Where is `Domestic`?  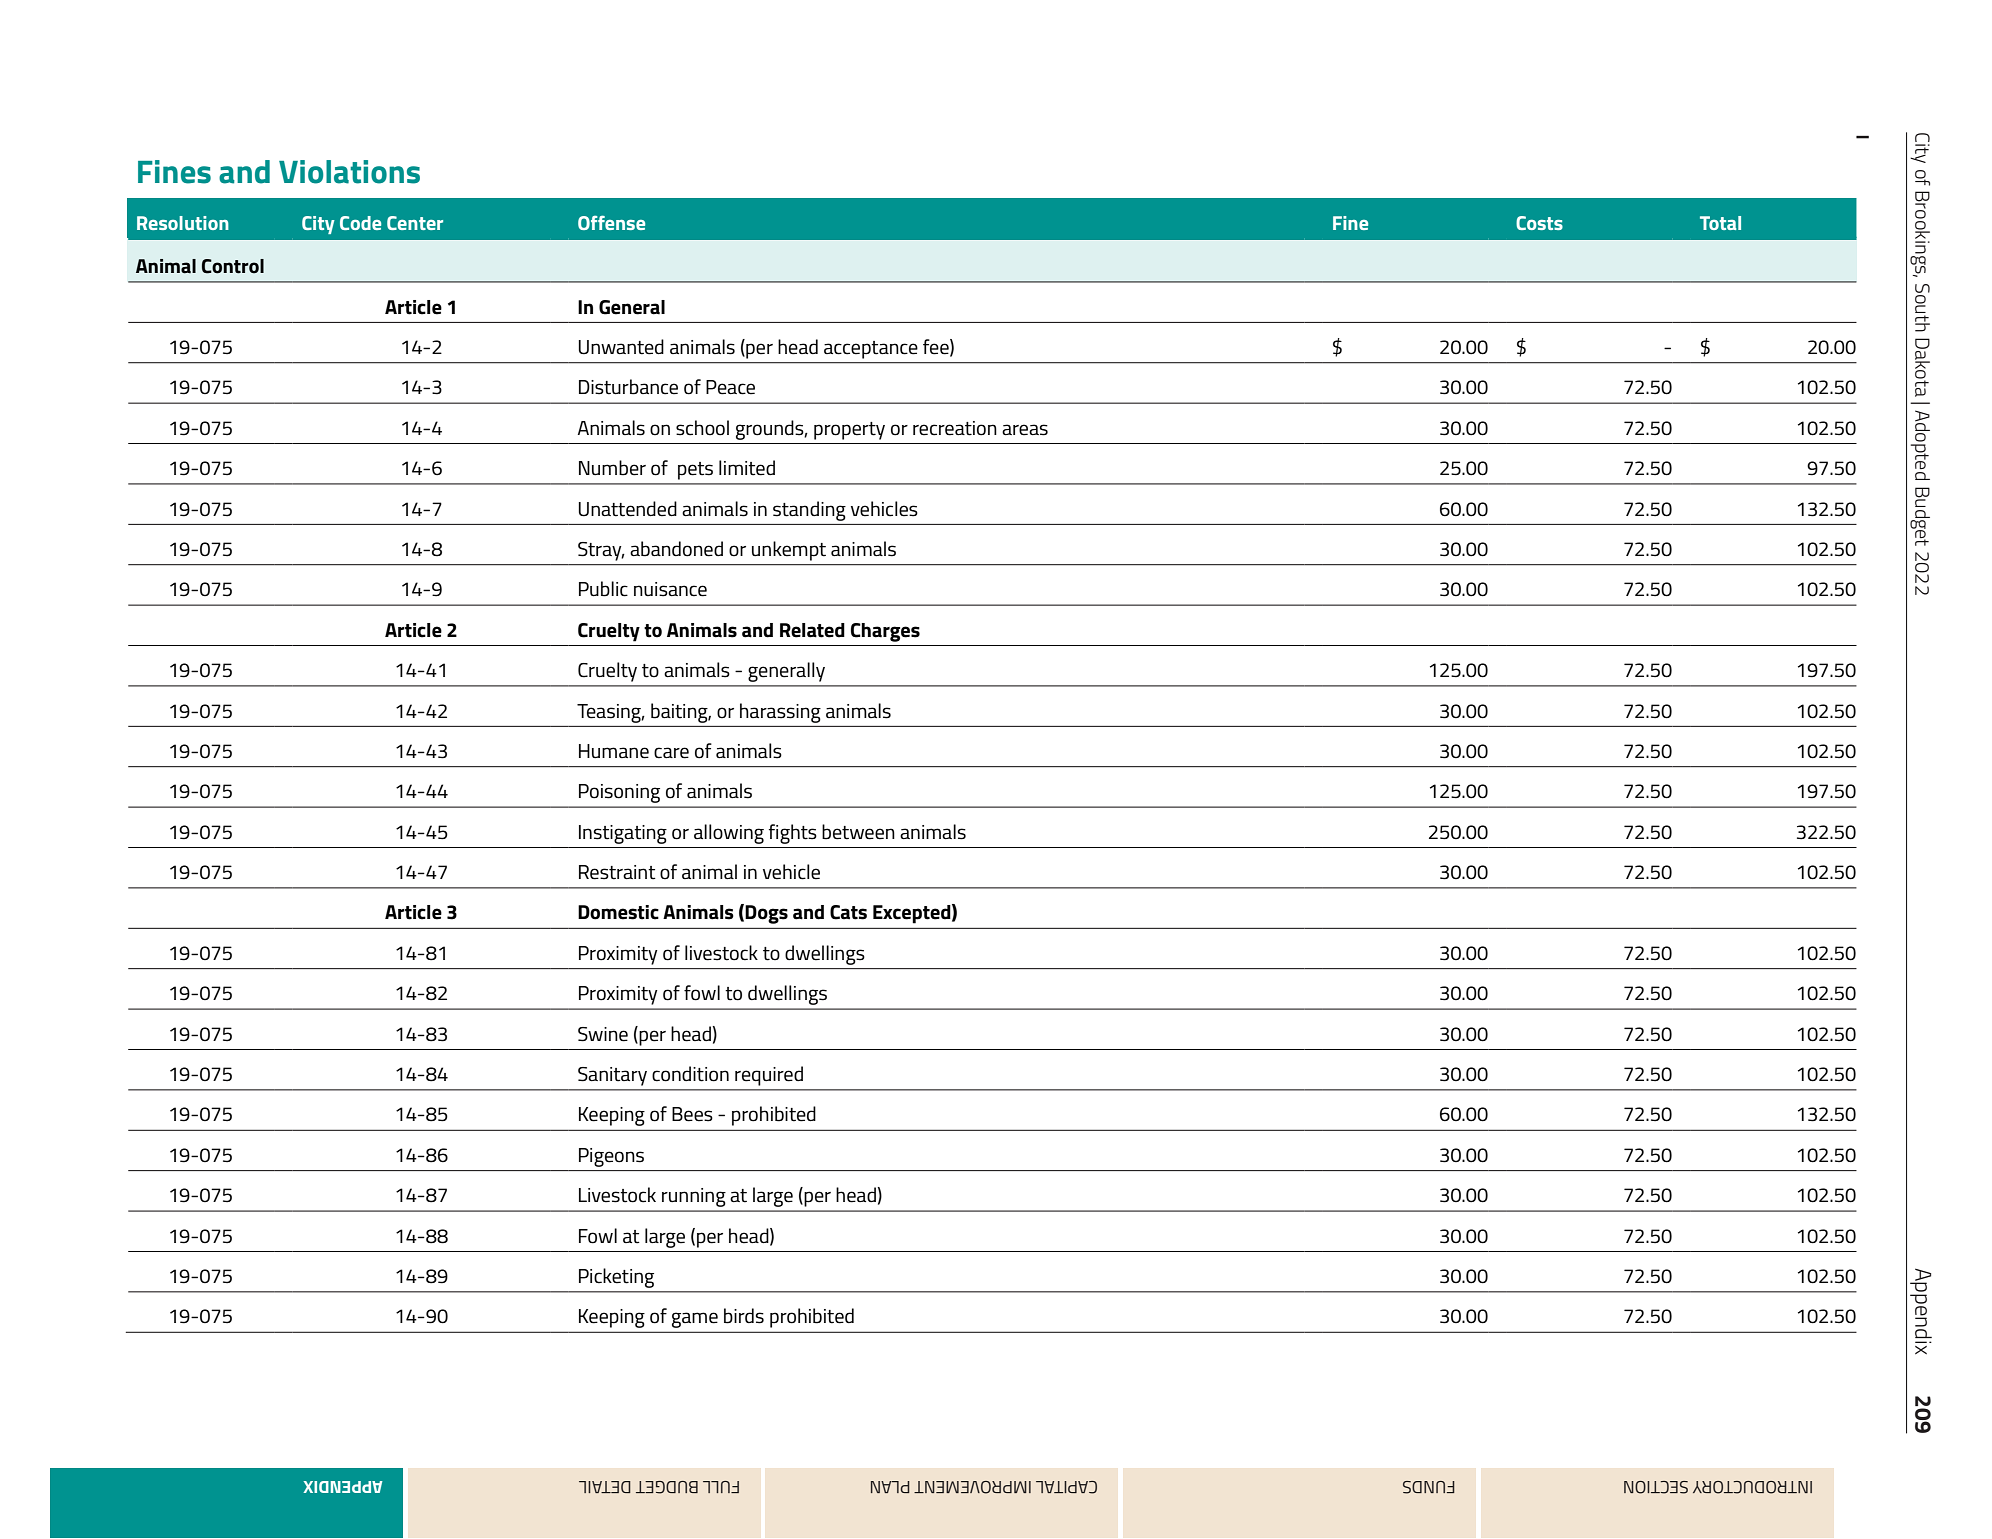 Domestic is located at coordinates (618, 912).
